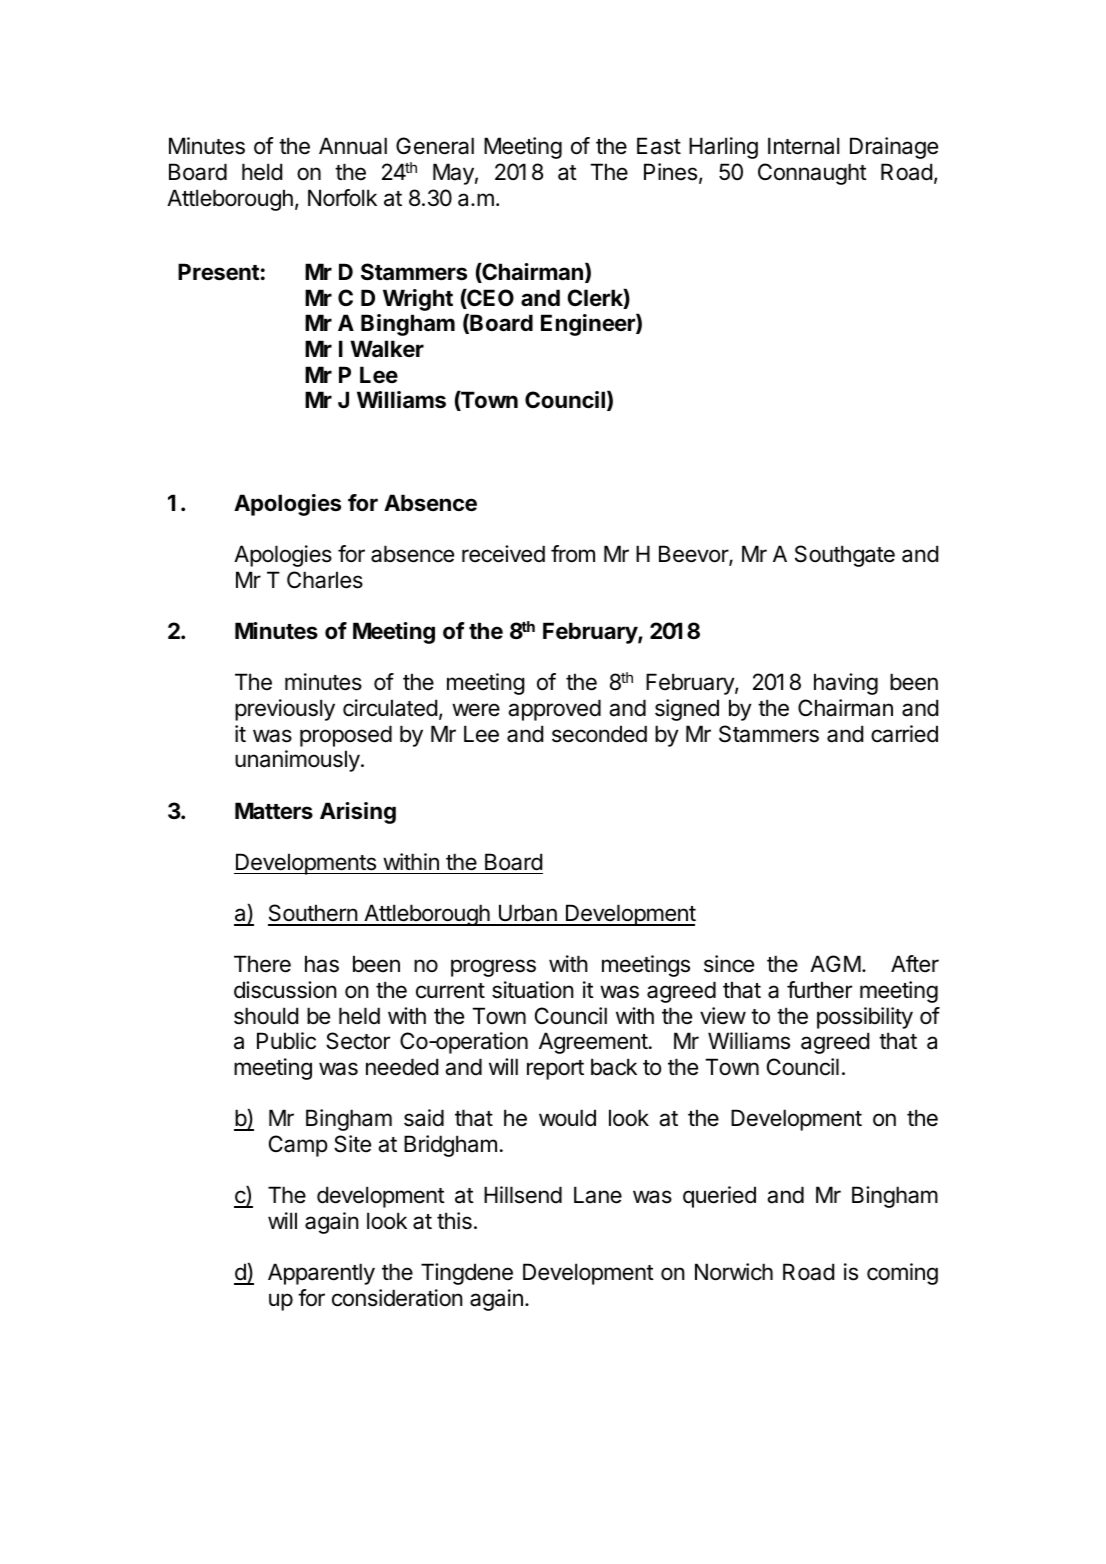  I want to click on Internal, so click(803, 146).
